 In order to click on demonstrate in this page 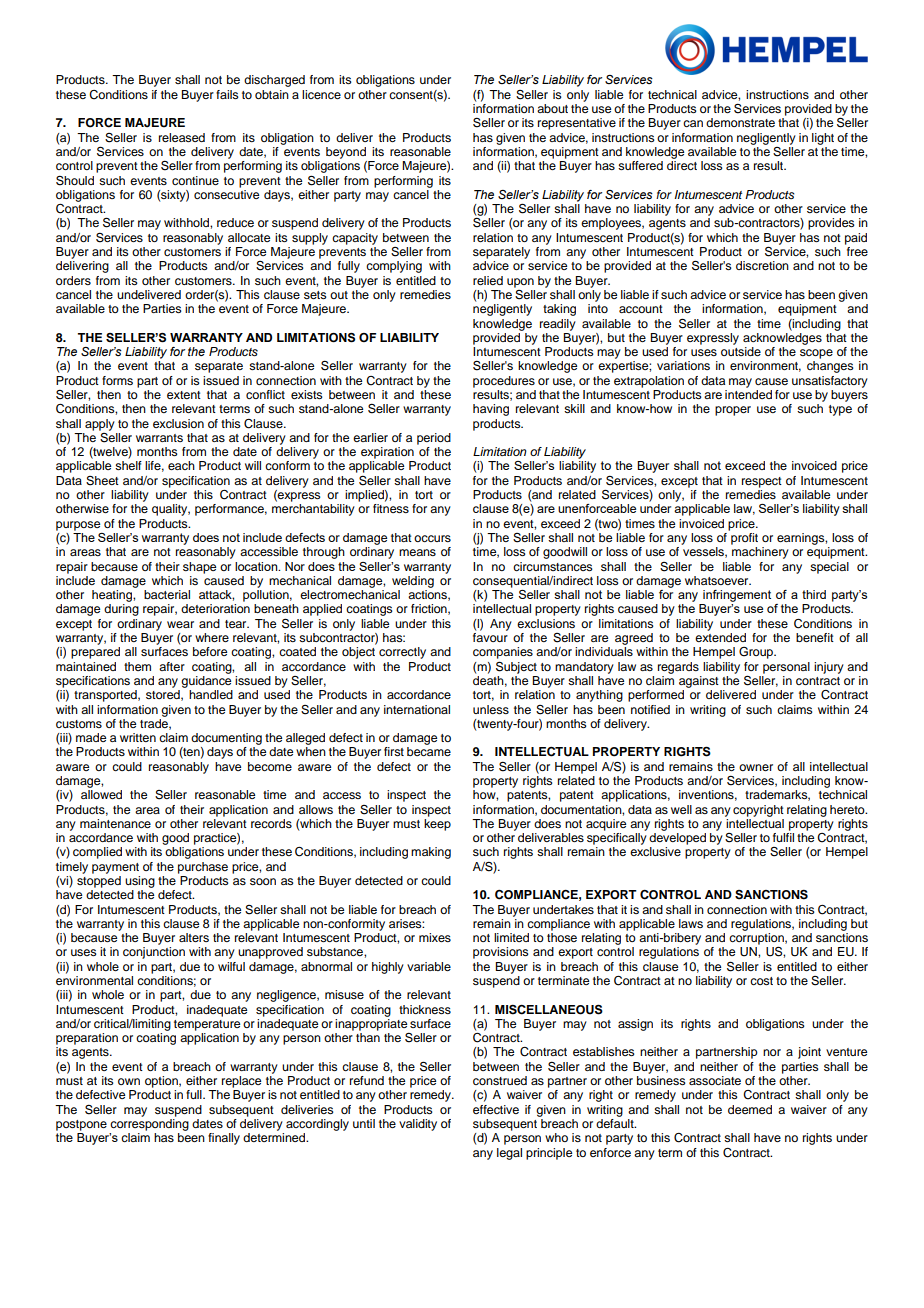, I will do `click(740, 122)`.
